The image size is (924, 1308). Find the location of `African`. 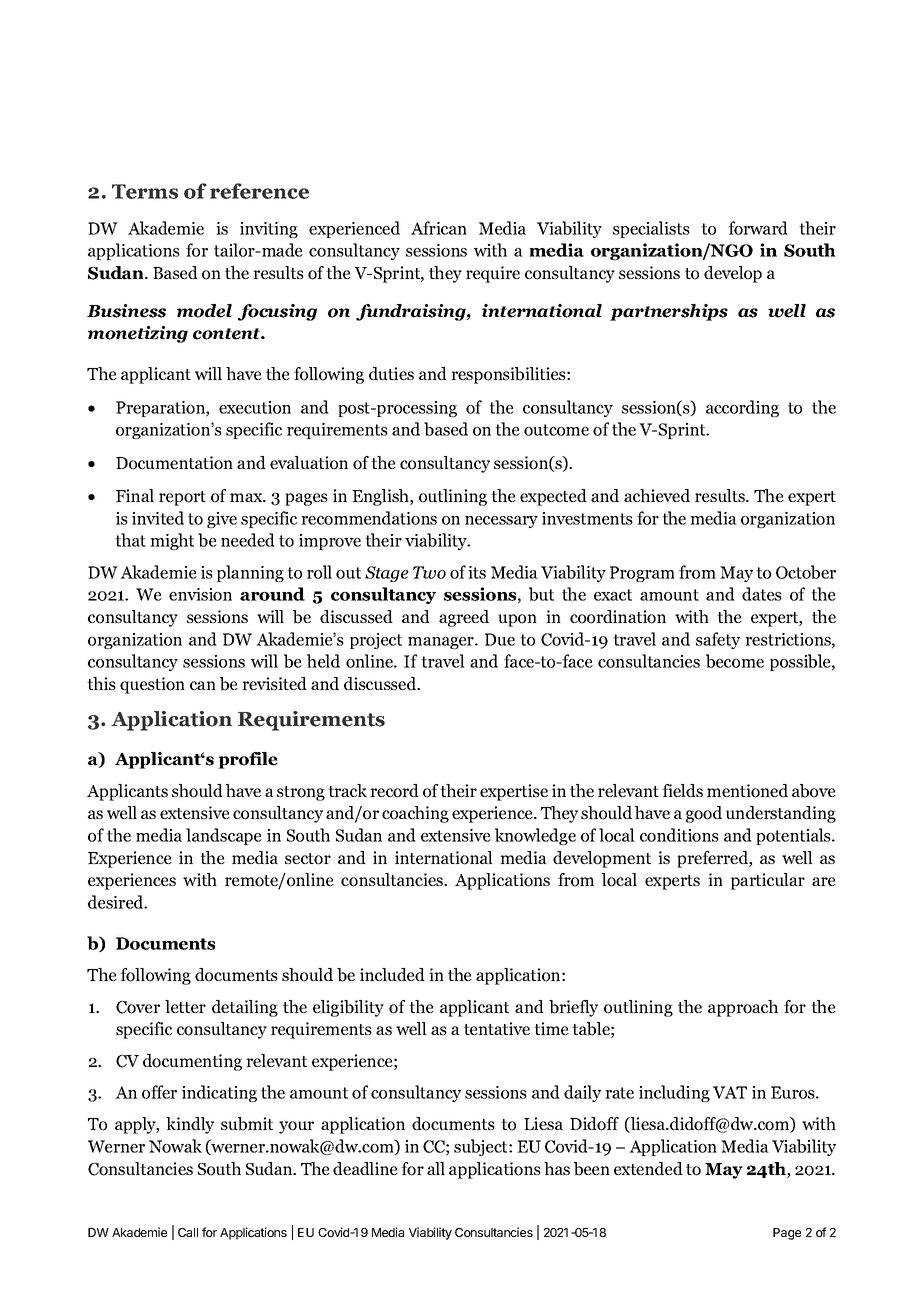

African is located at coordinates (439, 228).
